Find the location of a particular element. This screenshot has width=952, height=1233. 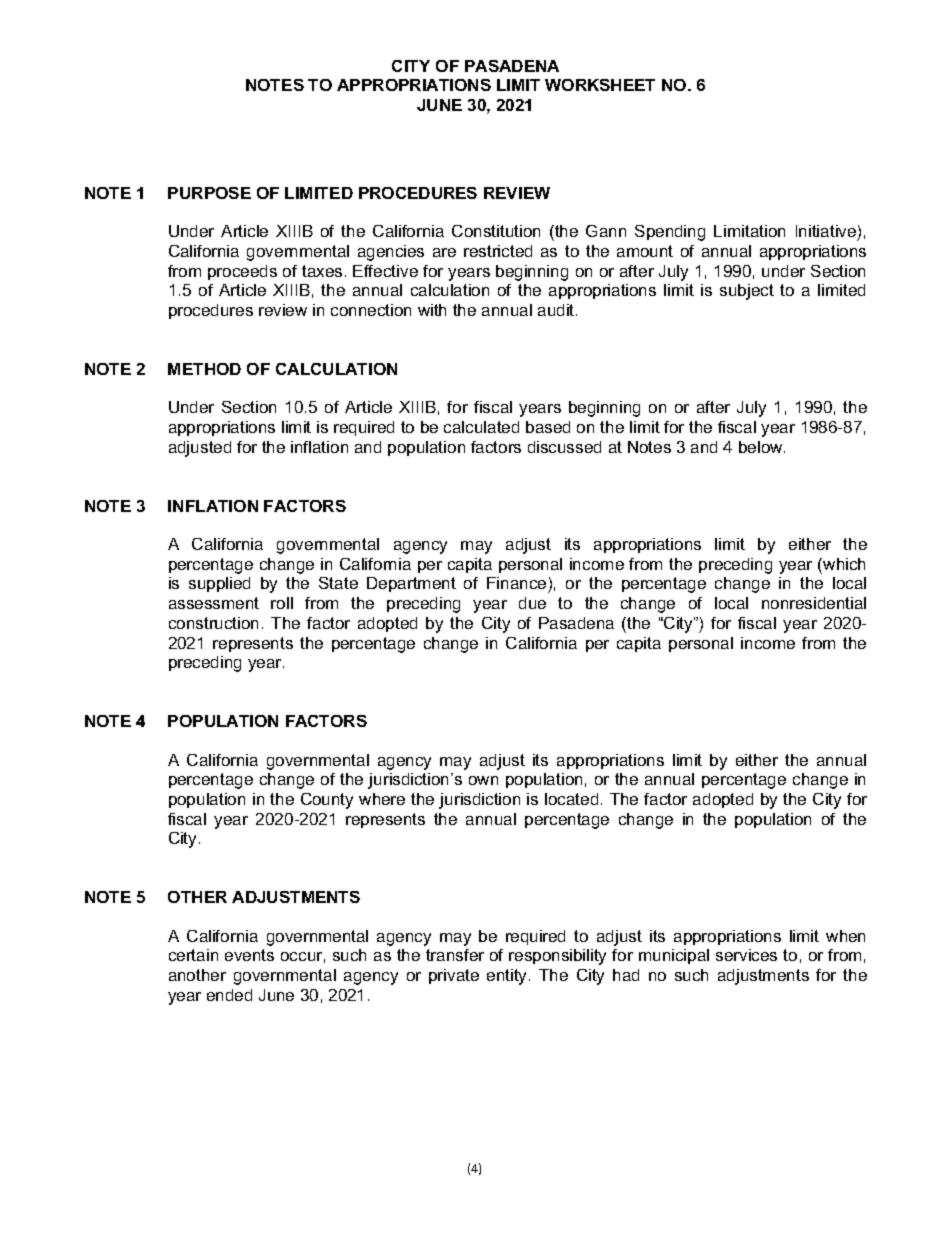

entity is located at coordinates (508, 977).
